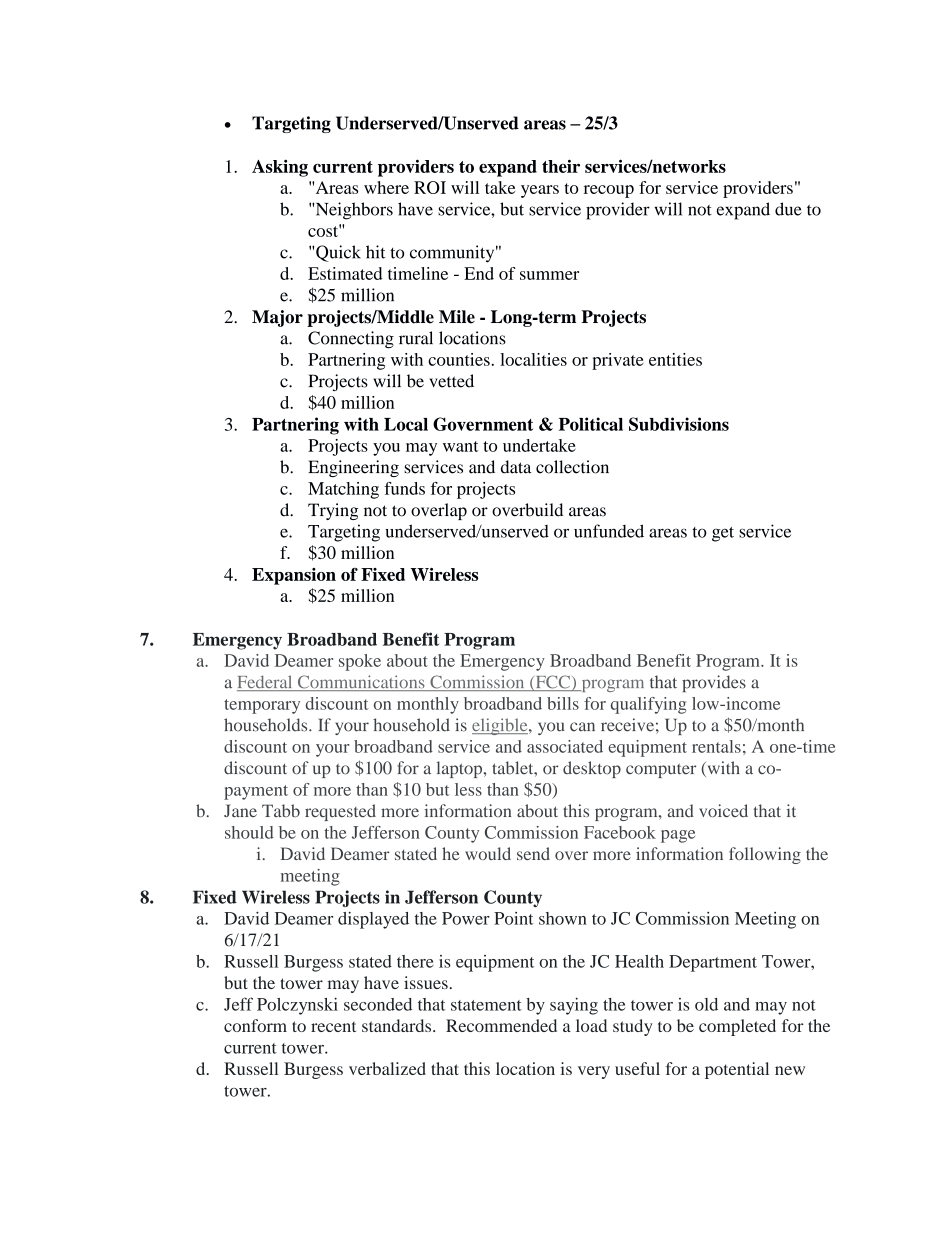 Image resolution: width=952 pixels, height=1233 pixels. I want to click on Asking, so click(280, 168).
